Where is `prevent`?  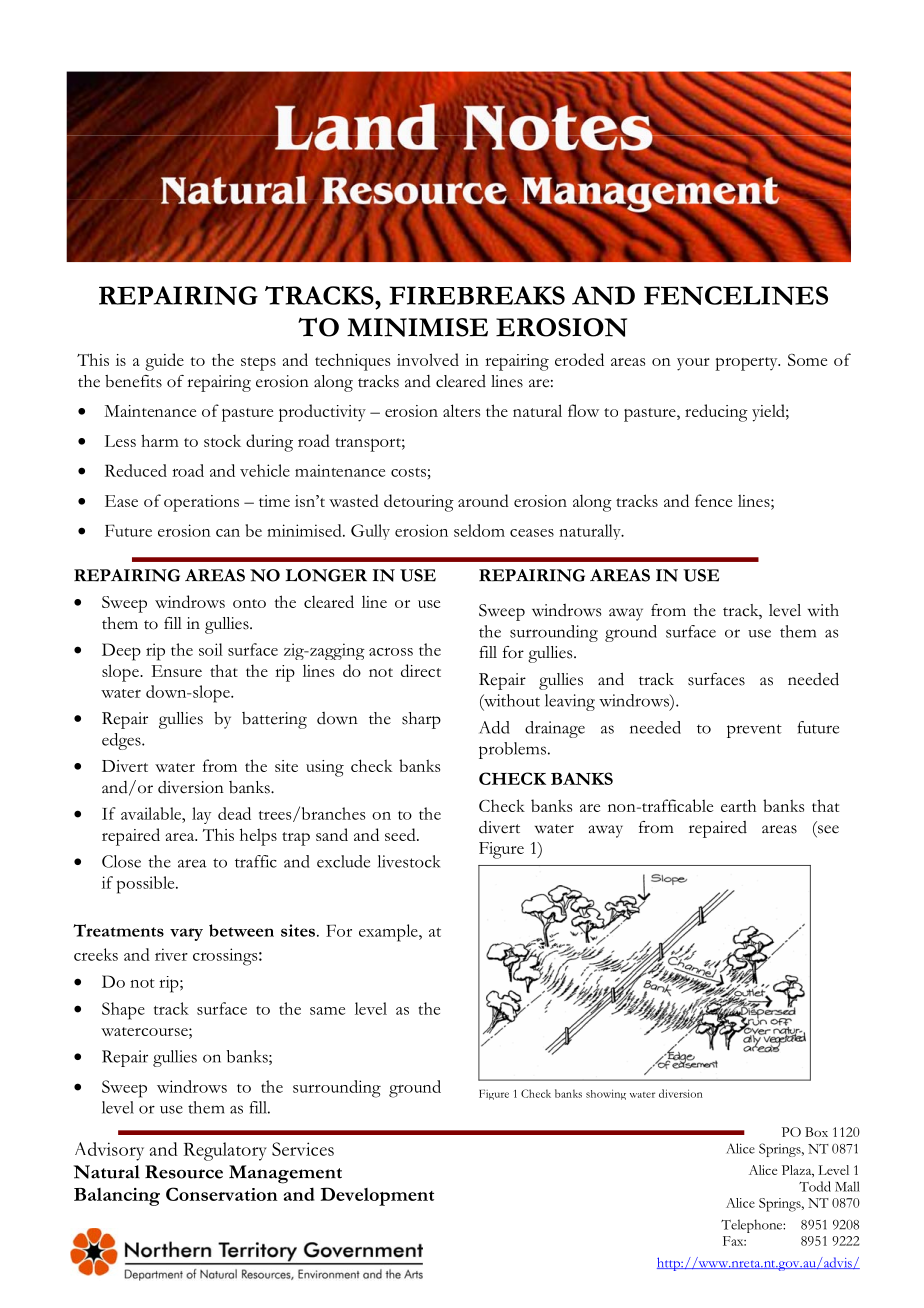
prevent is located at coordinates (754, 731).
